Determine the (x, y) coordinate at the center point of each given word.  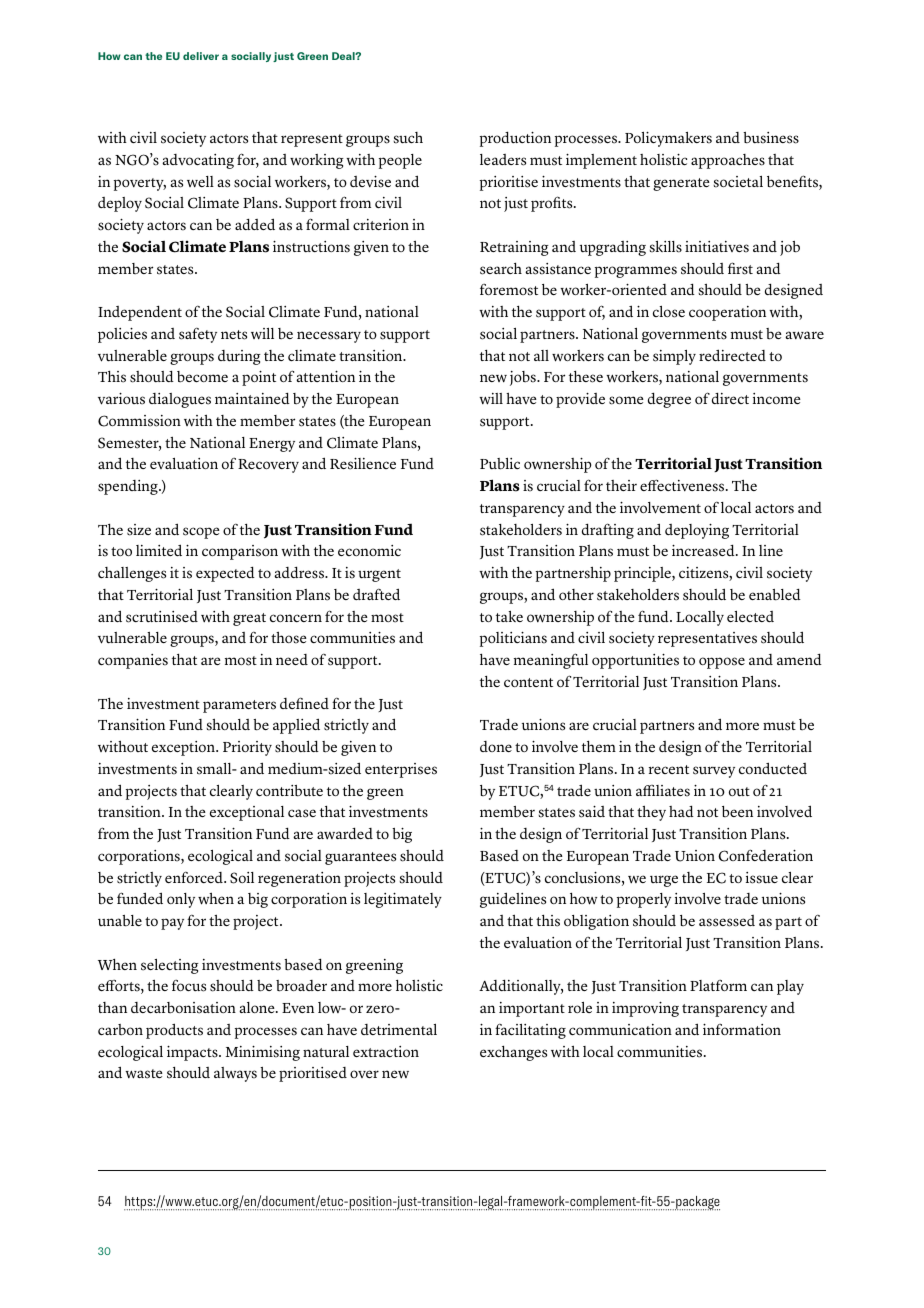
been (737, 811)
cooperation (727, 313)
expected (225, 574)
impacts (193, 1053)
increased (704, 550)
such (408, 138)
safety (198, 335)
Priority (247, 748)
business (771, 138)
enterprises (401, 770)
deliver (201, 56)
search (501, 269)
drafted (376, 594)
